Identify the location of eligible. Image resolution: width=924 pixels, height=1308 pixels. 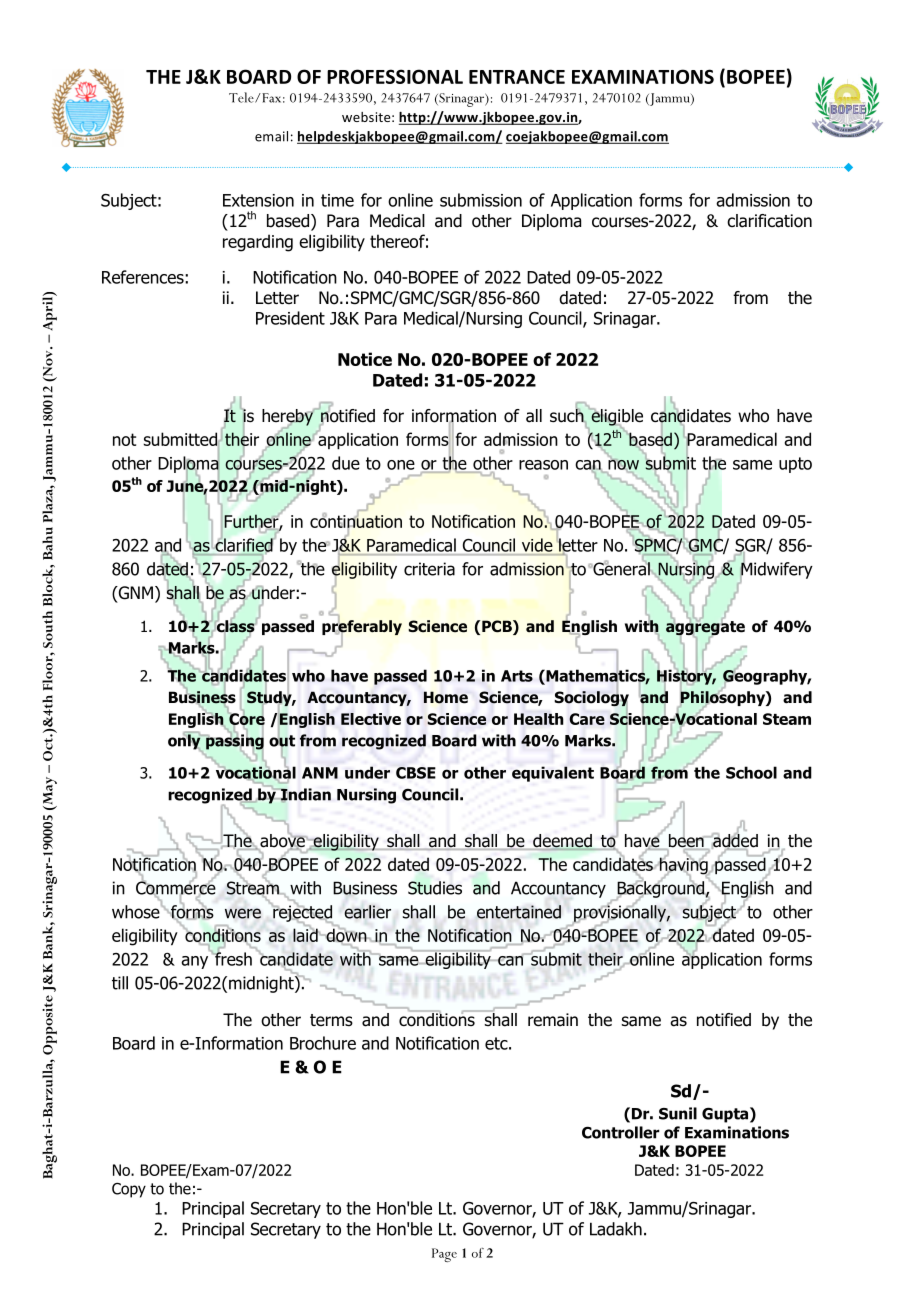
(616, 417).
